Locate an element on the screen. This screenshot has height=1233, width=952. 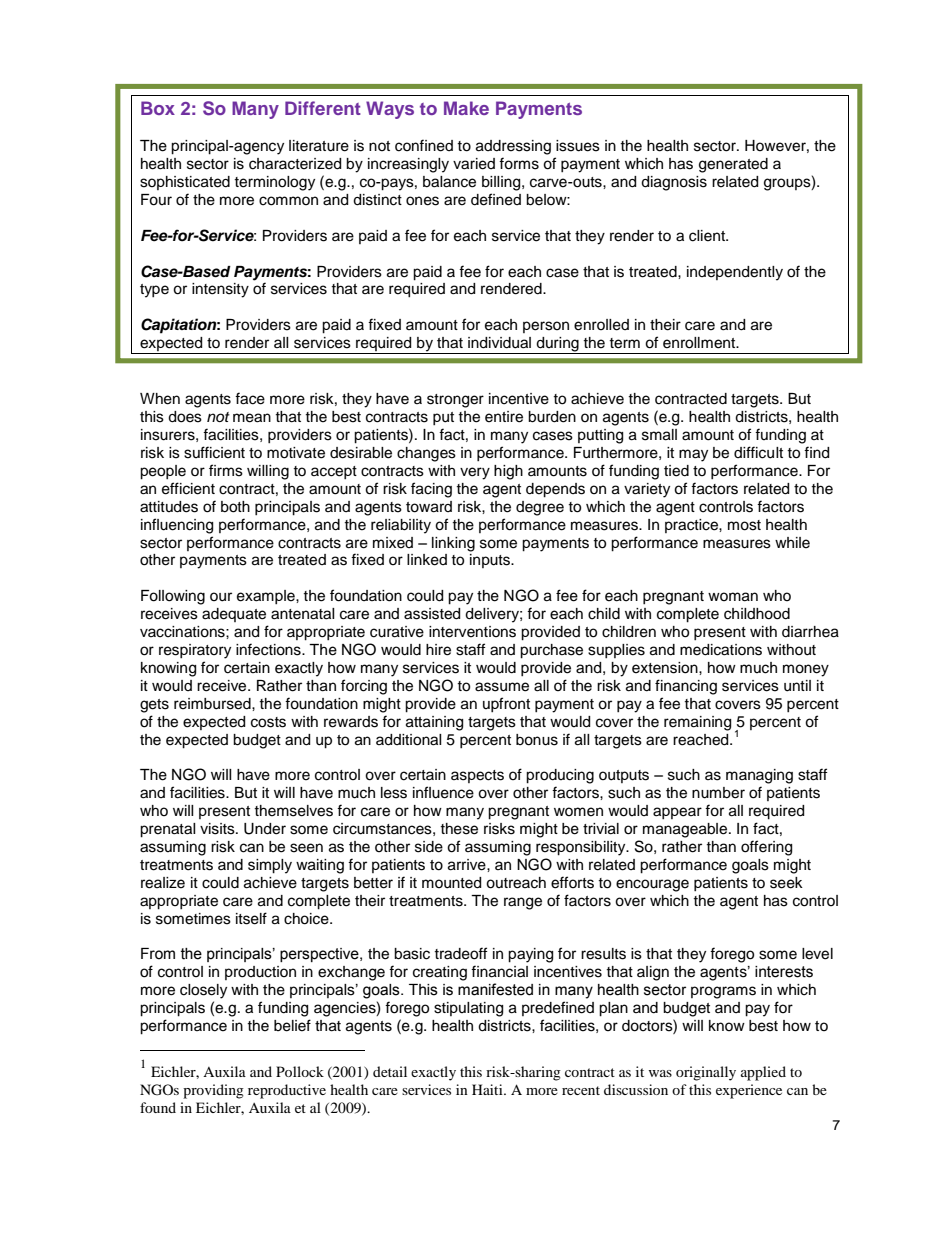
providing is located at coordinates (213, 1091).
